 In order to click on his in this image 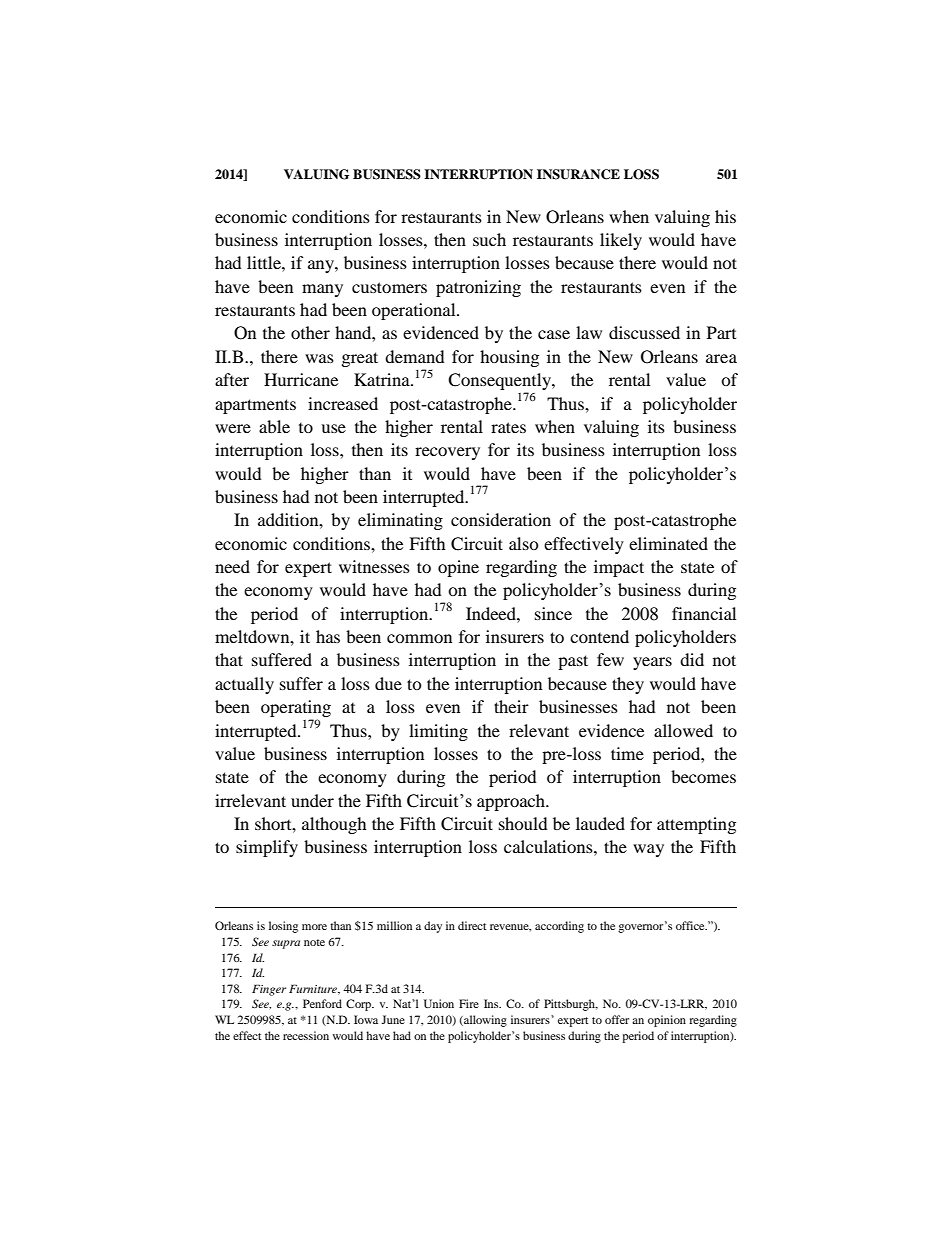, I will do `click(725, 216)`.
